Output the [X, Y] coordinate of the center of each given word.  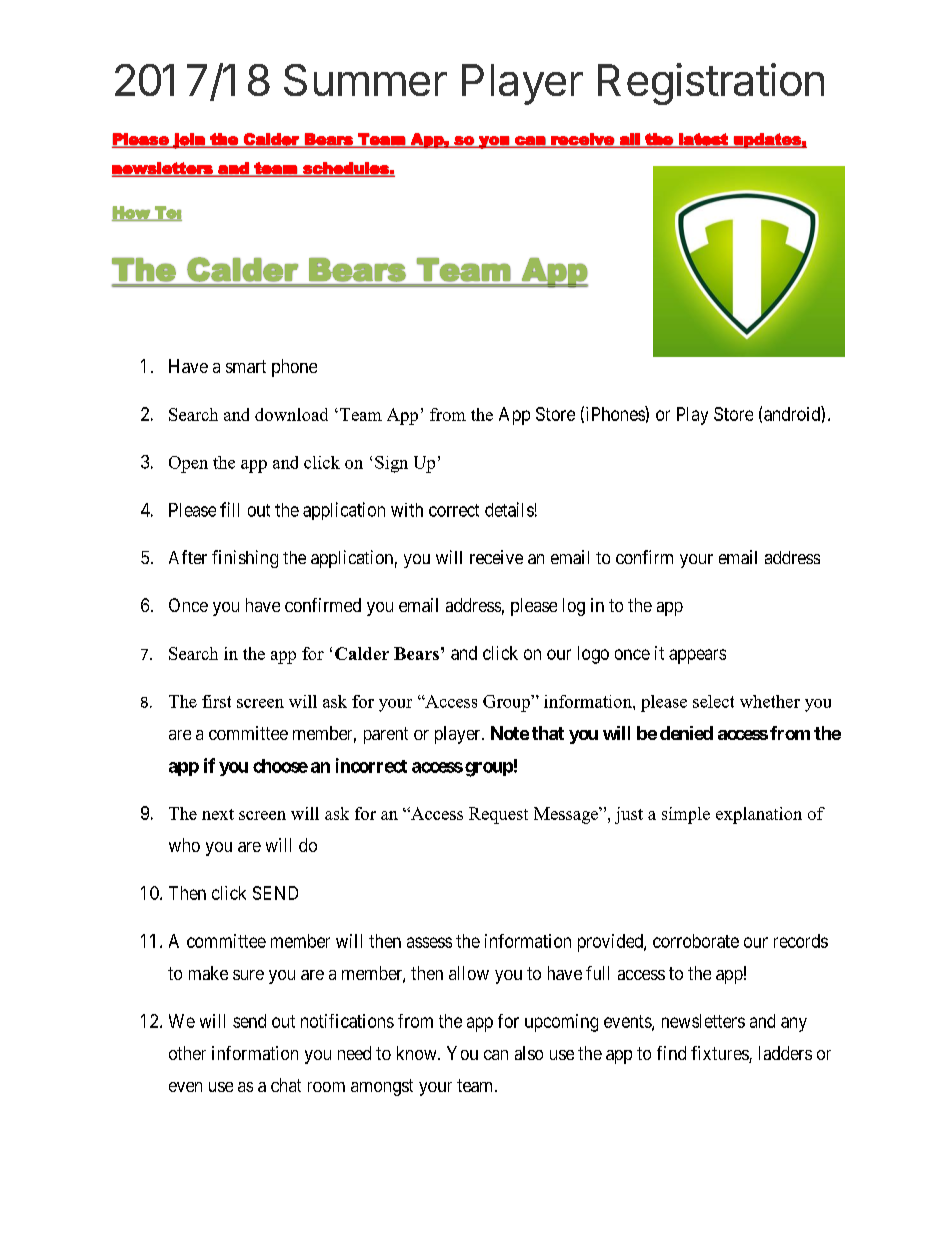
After [188, 557]
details [509, 509]
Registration [711, 84]
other [187, 1053]
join [189, 141]
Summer [365, 80]
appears [697, 656]
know [418, 1053]
